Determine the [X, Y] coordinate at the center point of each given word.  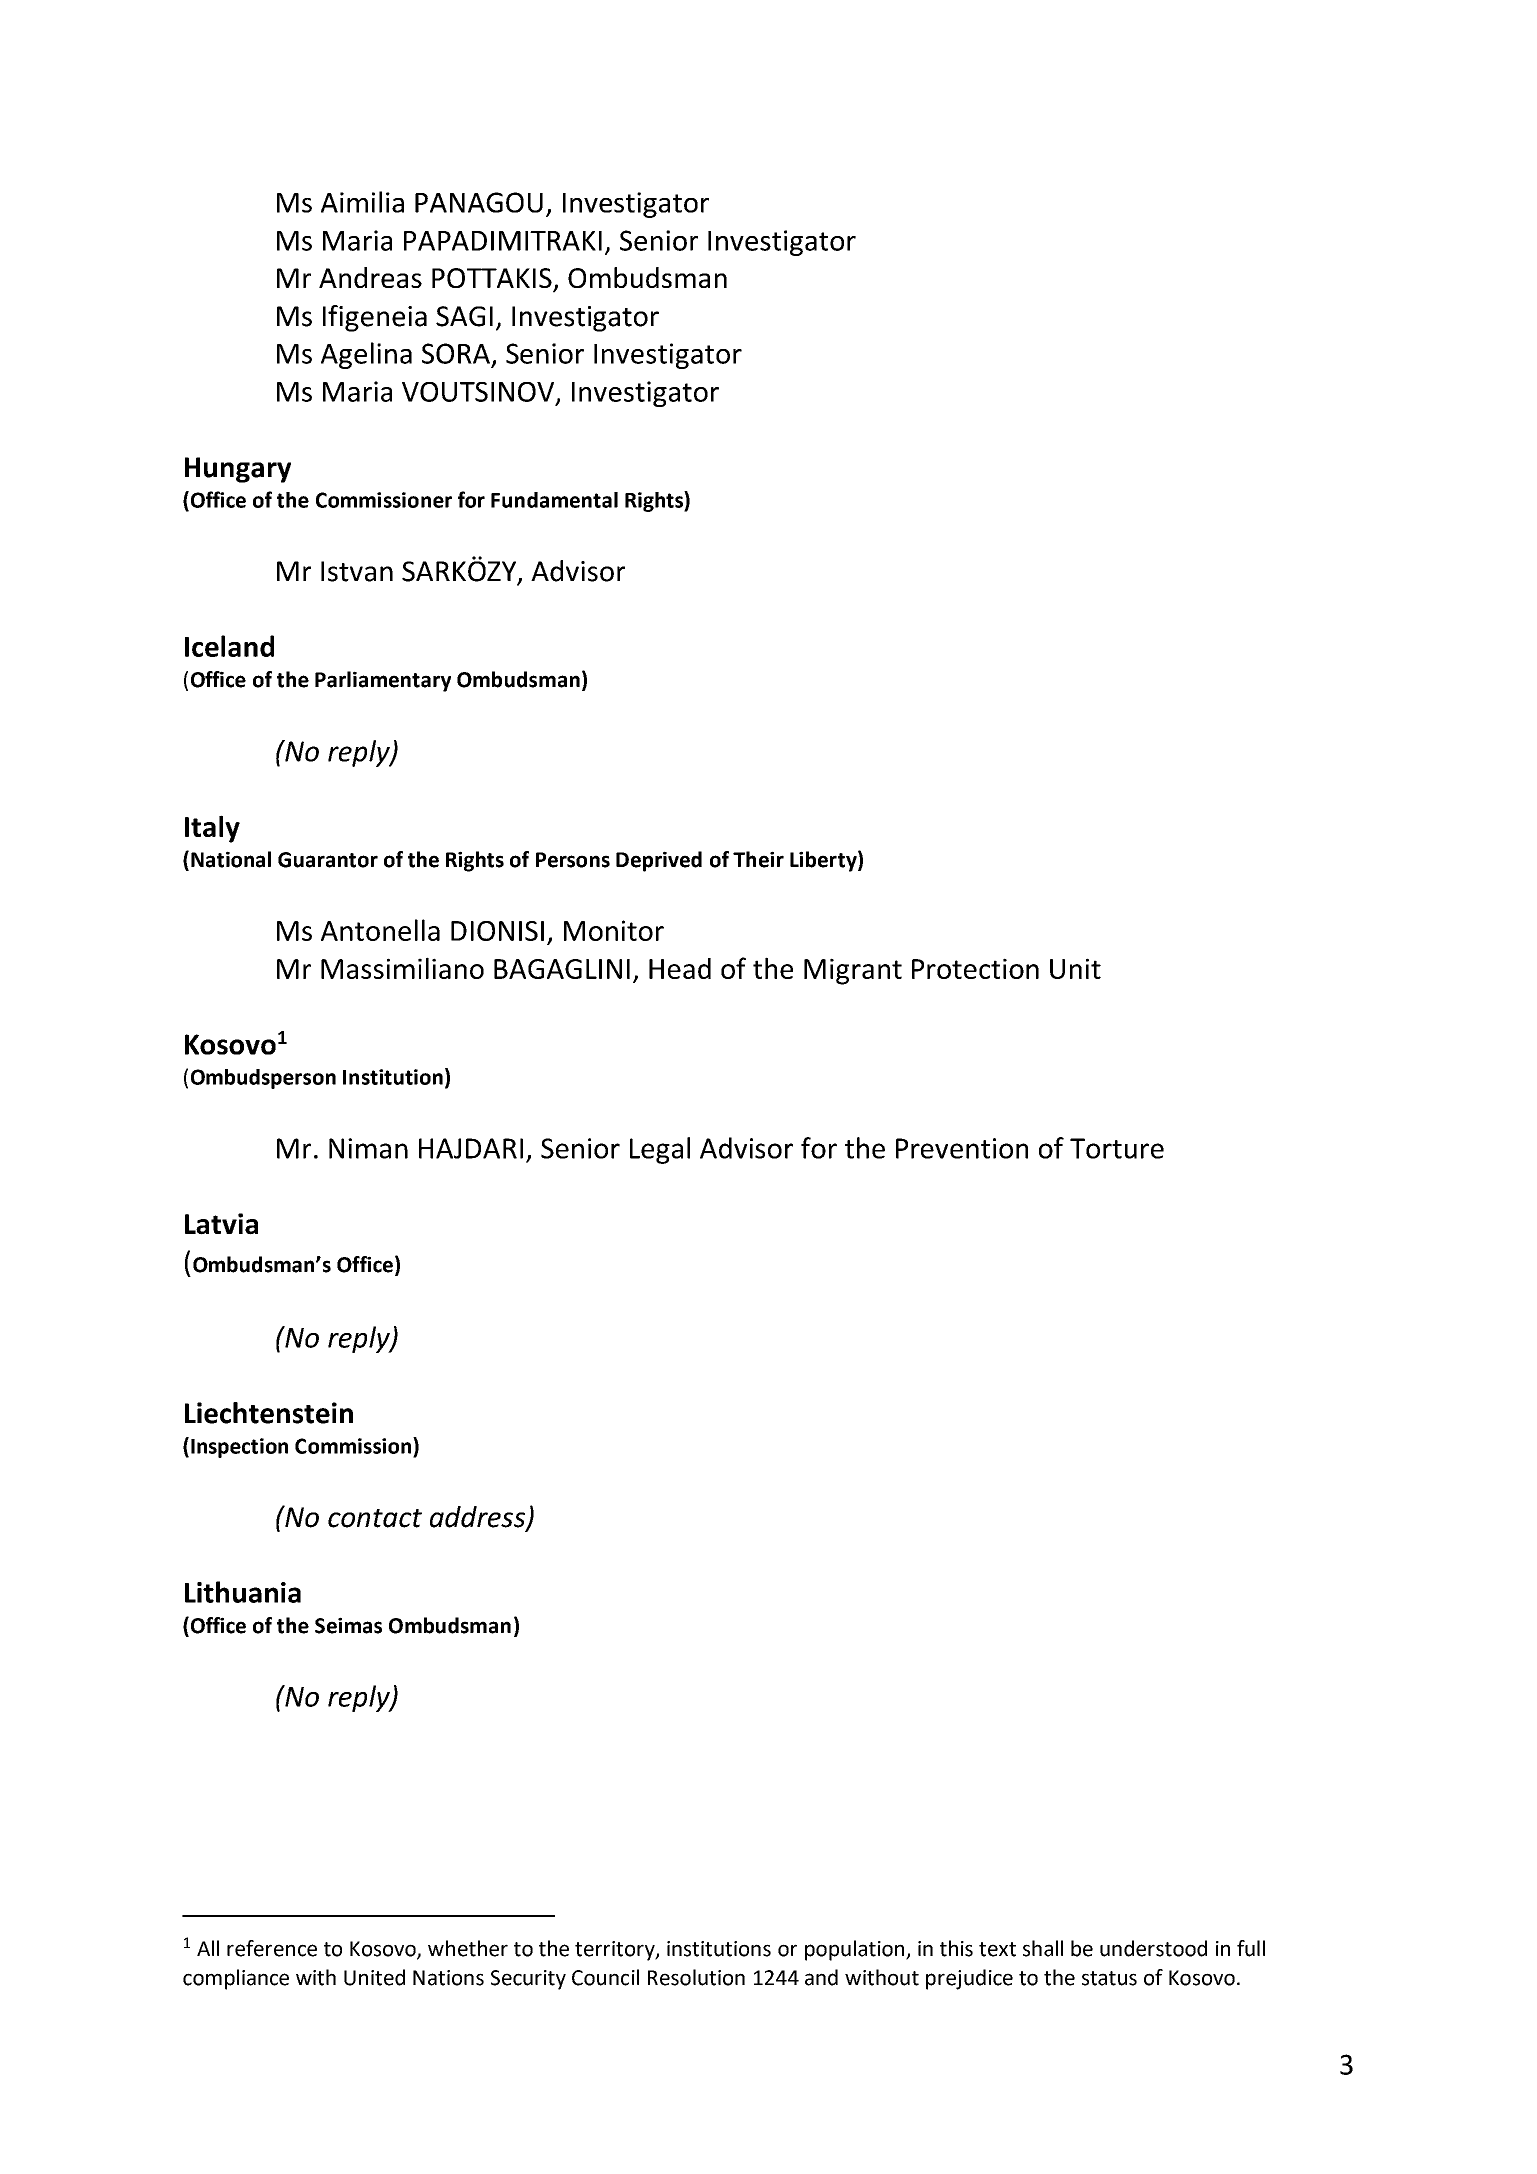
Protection [975, 968]
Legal [660, 1150]
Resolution [696, 1977]
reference [272, 1948]
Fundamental [554, 500]
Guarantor [328, 860]
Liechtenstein [269, 1413]
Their [758, 859]
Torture [1117, 1148]
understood [1153, 1948]
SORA [456, 353]
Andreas [370, 277]
